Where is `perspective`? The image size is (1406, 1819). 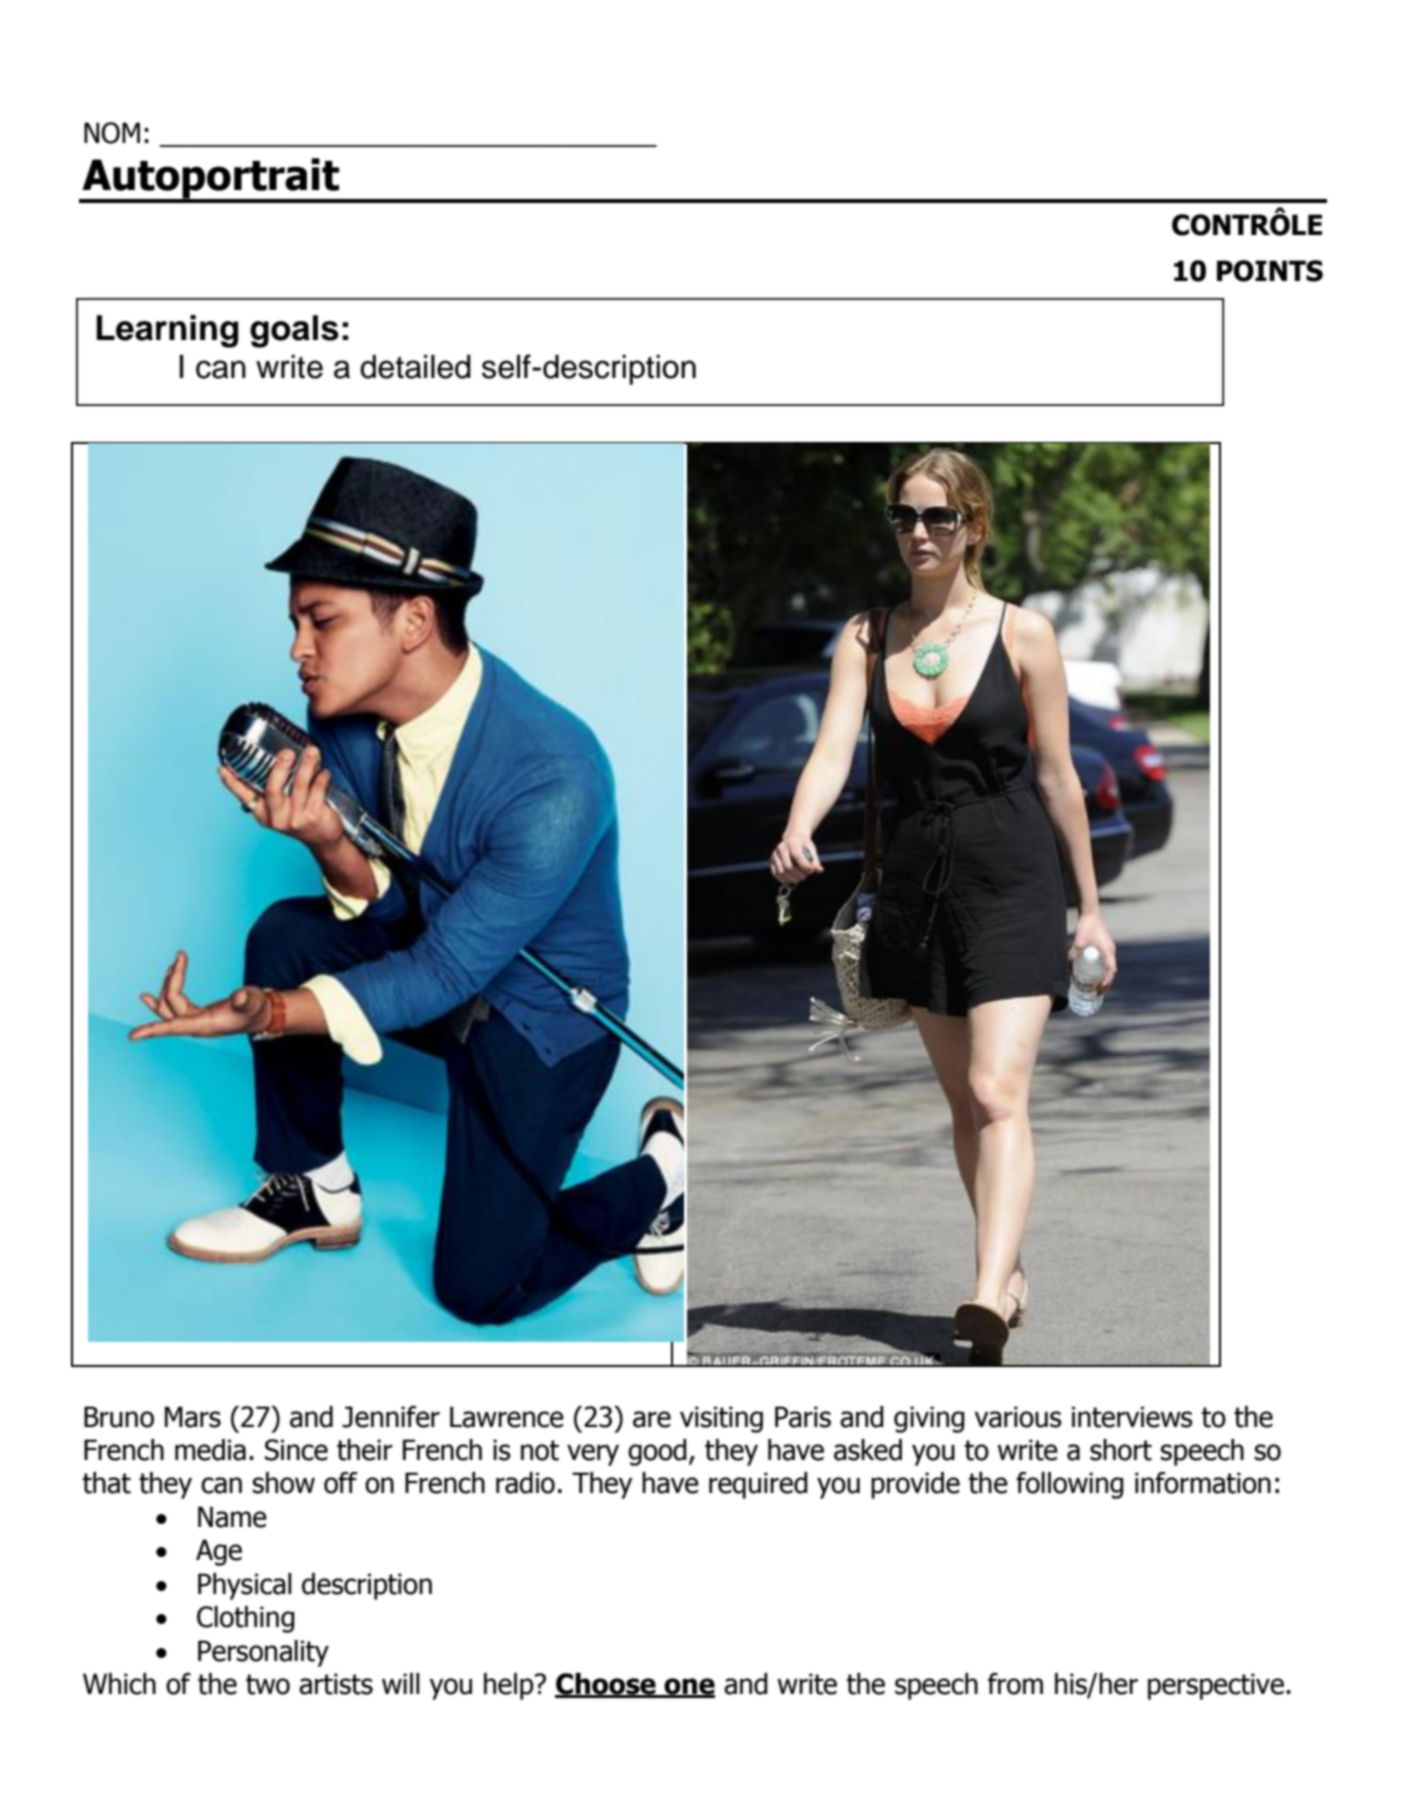 perspective is located at coordinates (1216, 1686).
